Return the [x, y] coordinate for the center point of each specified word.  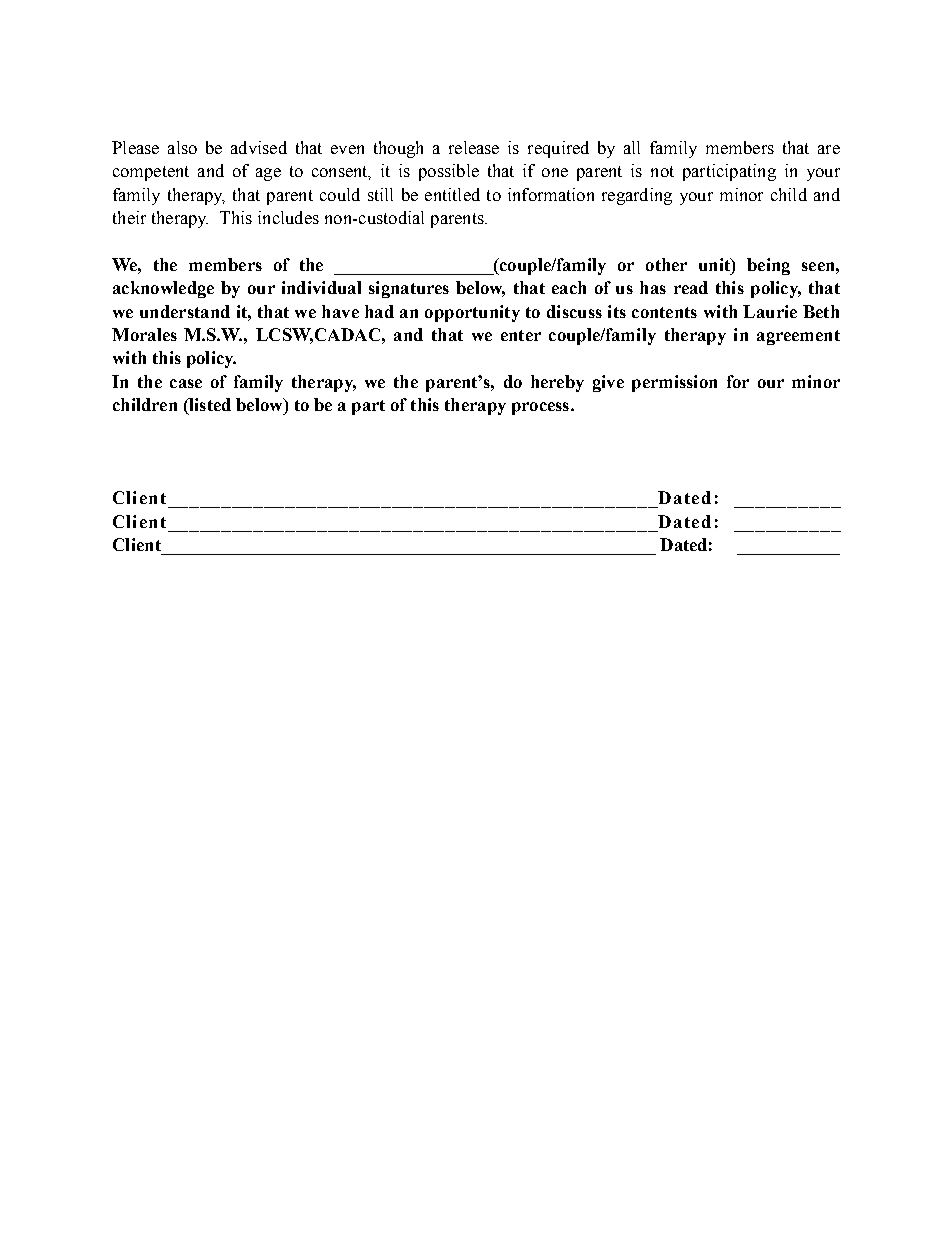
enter [521, 335]
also [182, 147]
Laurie [770, 311]
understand [185, 311]
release [474, 147]
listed [209, 406]
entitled [452, 194]
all [632, 147]
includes [288, 217]
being [768, 266]
